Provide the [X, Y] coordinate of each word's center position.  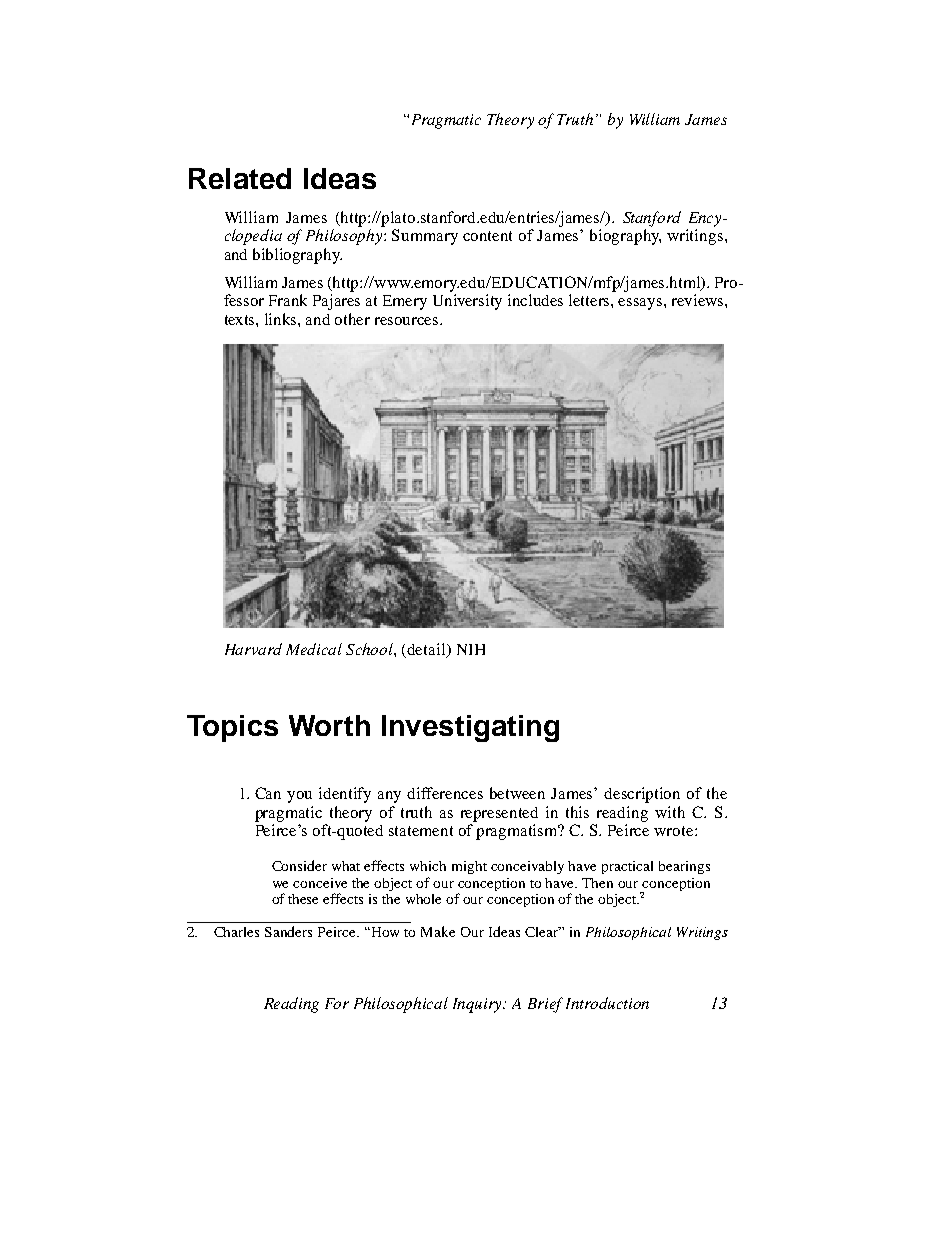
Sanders [288, 931]
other [352, 319]
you [299, 797]
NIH [471, 649]
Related [240, 178]
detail [427, 650]
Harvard [253, 649]
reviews [697, 300]
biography [625, 237]
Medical [314, 649]
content [487, 236]
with [670, 812]
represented [499, 814]
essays [641, 304]
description [642, 795]
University [467, 302]
